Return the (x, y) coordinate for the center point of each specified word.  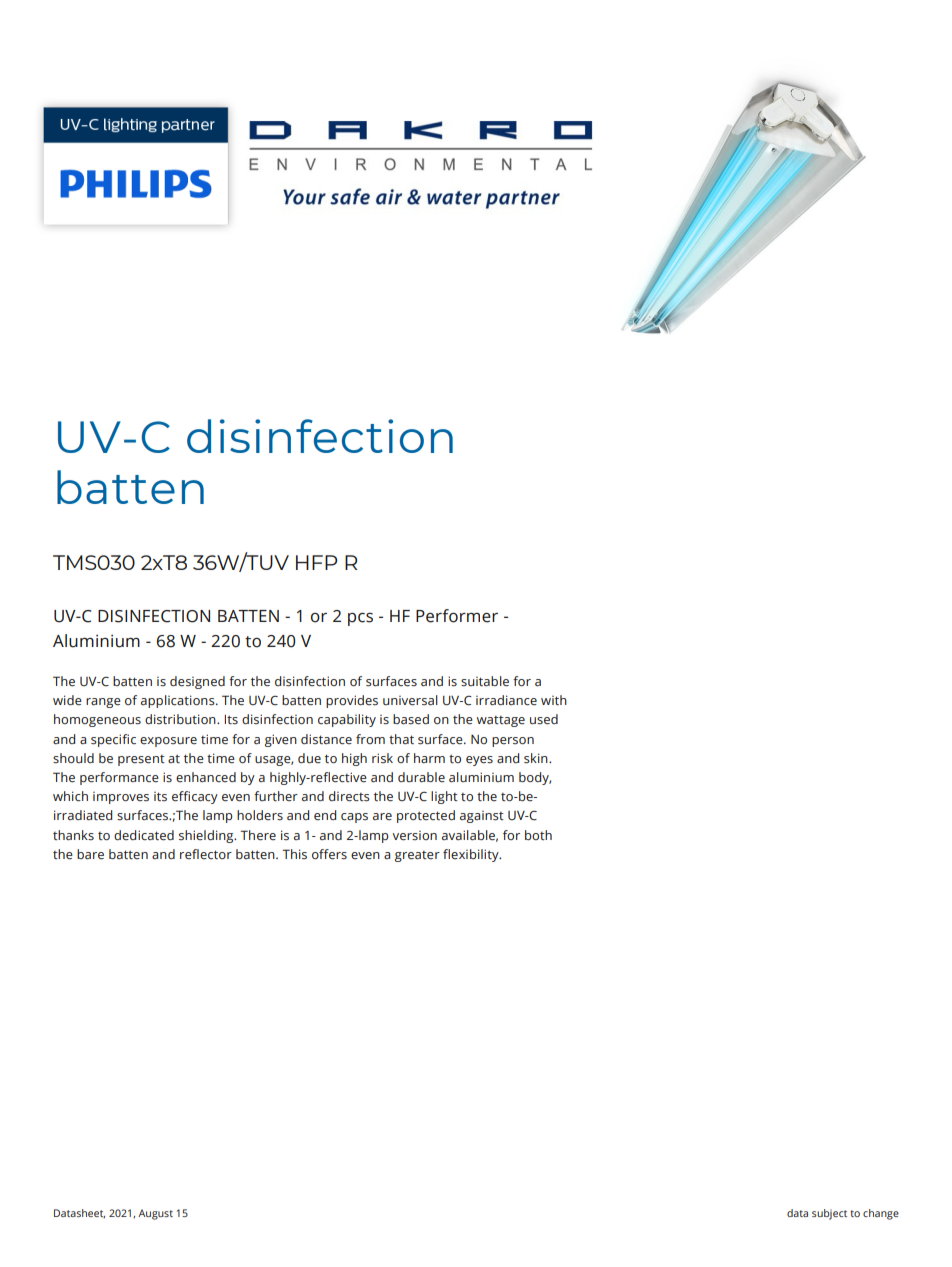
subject (829, 1214)
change (881, 1214)
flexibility (472, 855)
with (554, 700)
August (155, 1214)
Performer (457, 616)
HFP (317, 562)
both (538, 835)
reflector (206, 854)
